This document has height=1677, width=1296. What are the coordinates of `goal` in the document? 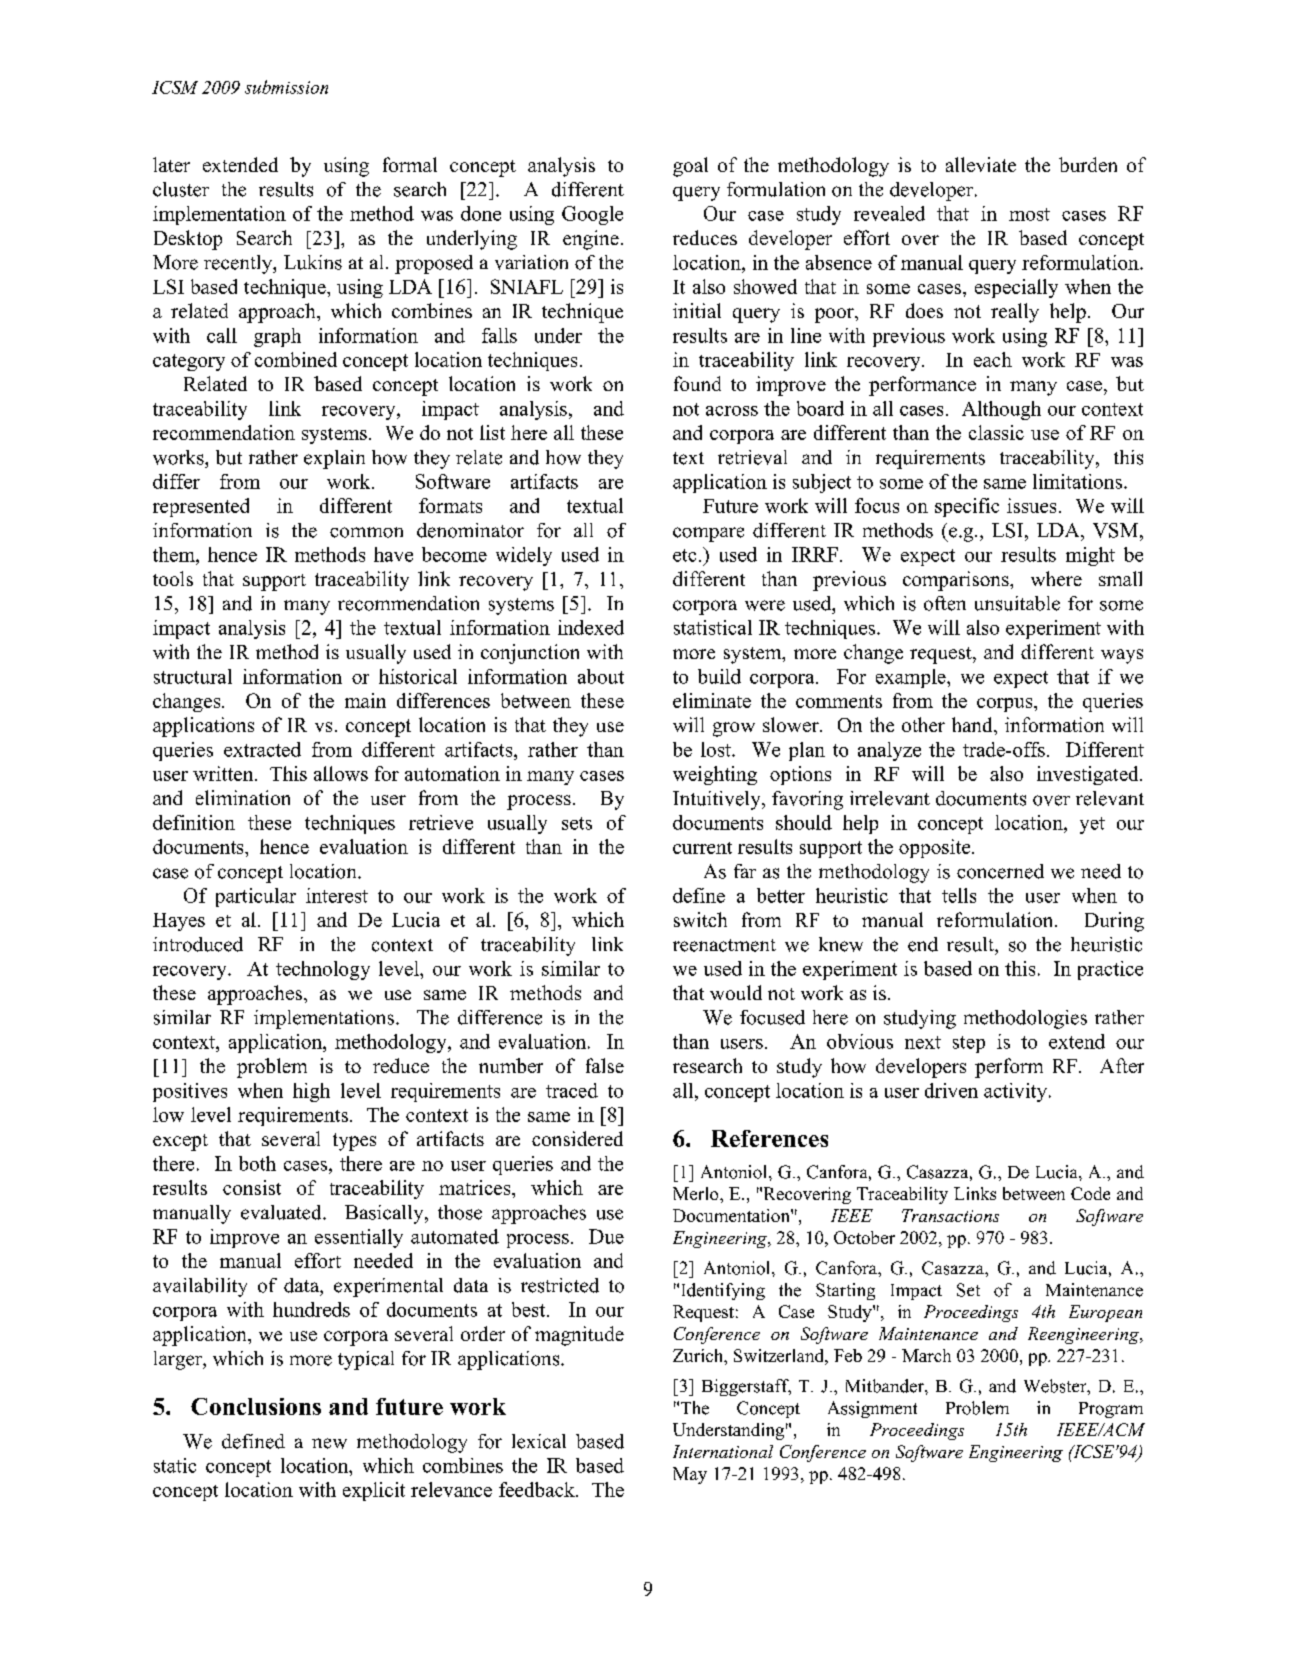 It's located at (690, 167).
